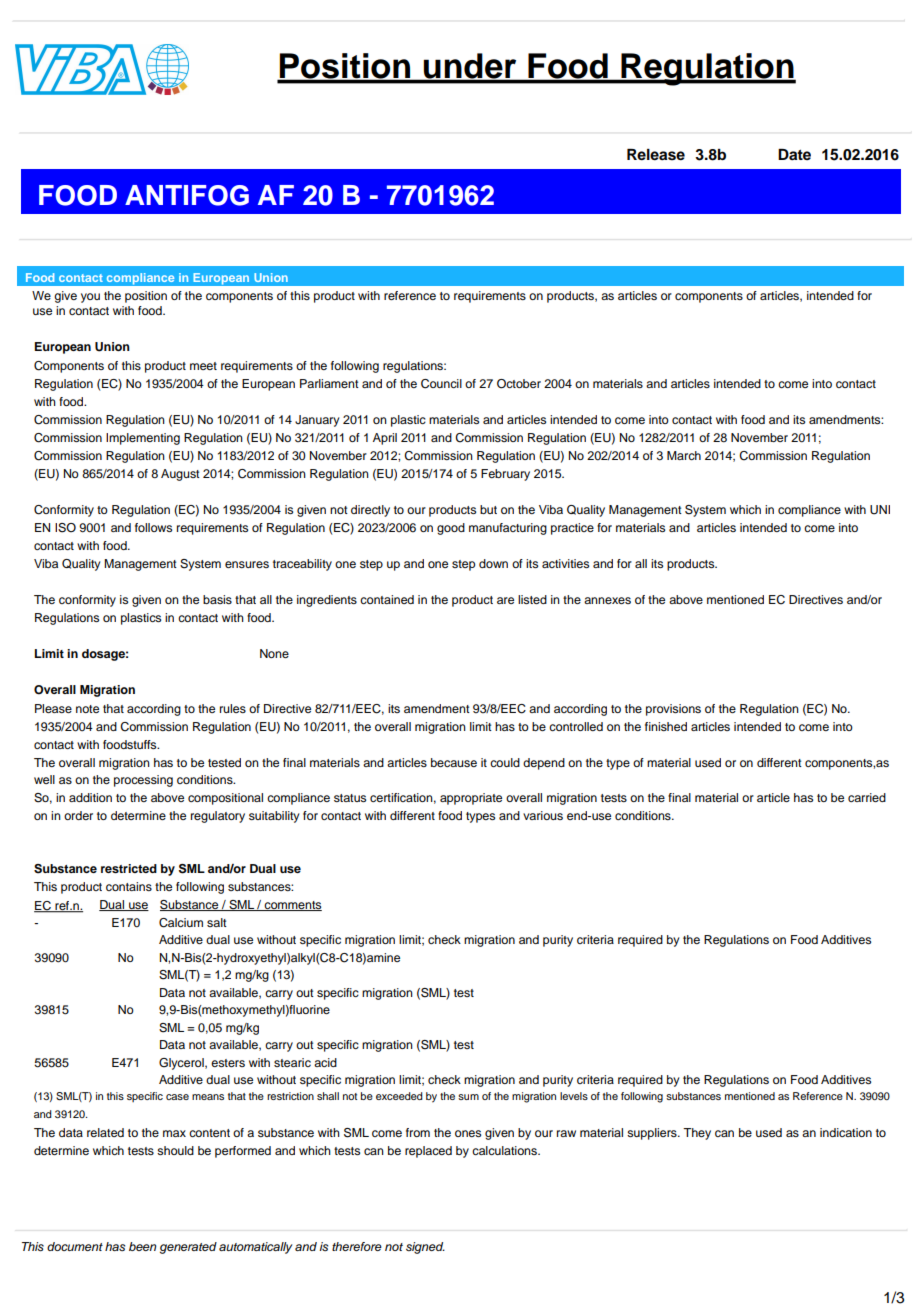 Image resolution: width=924 pixels, height=1308 pixels. What do you see at coordinates (656, 155) in the document?
I see `Release` at bounding box center [656, 155].
